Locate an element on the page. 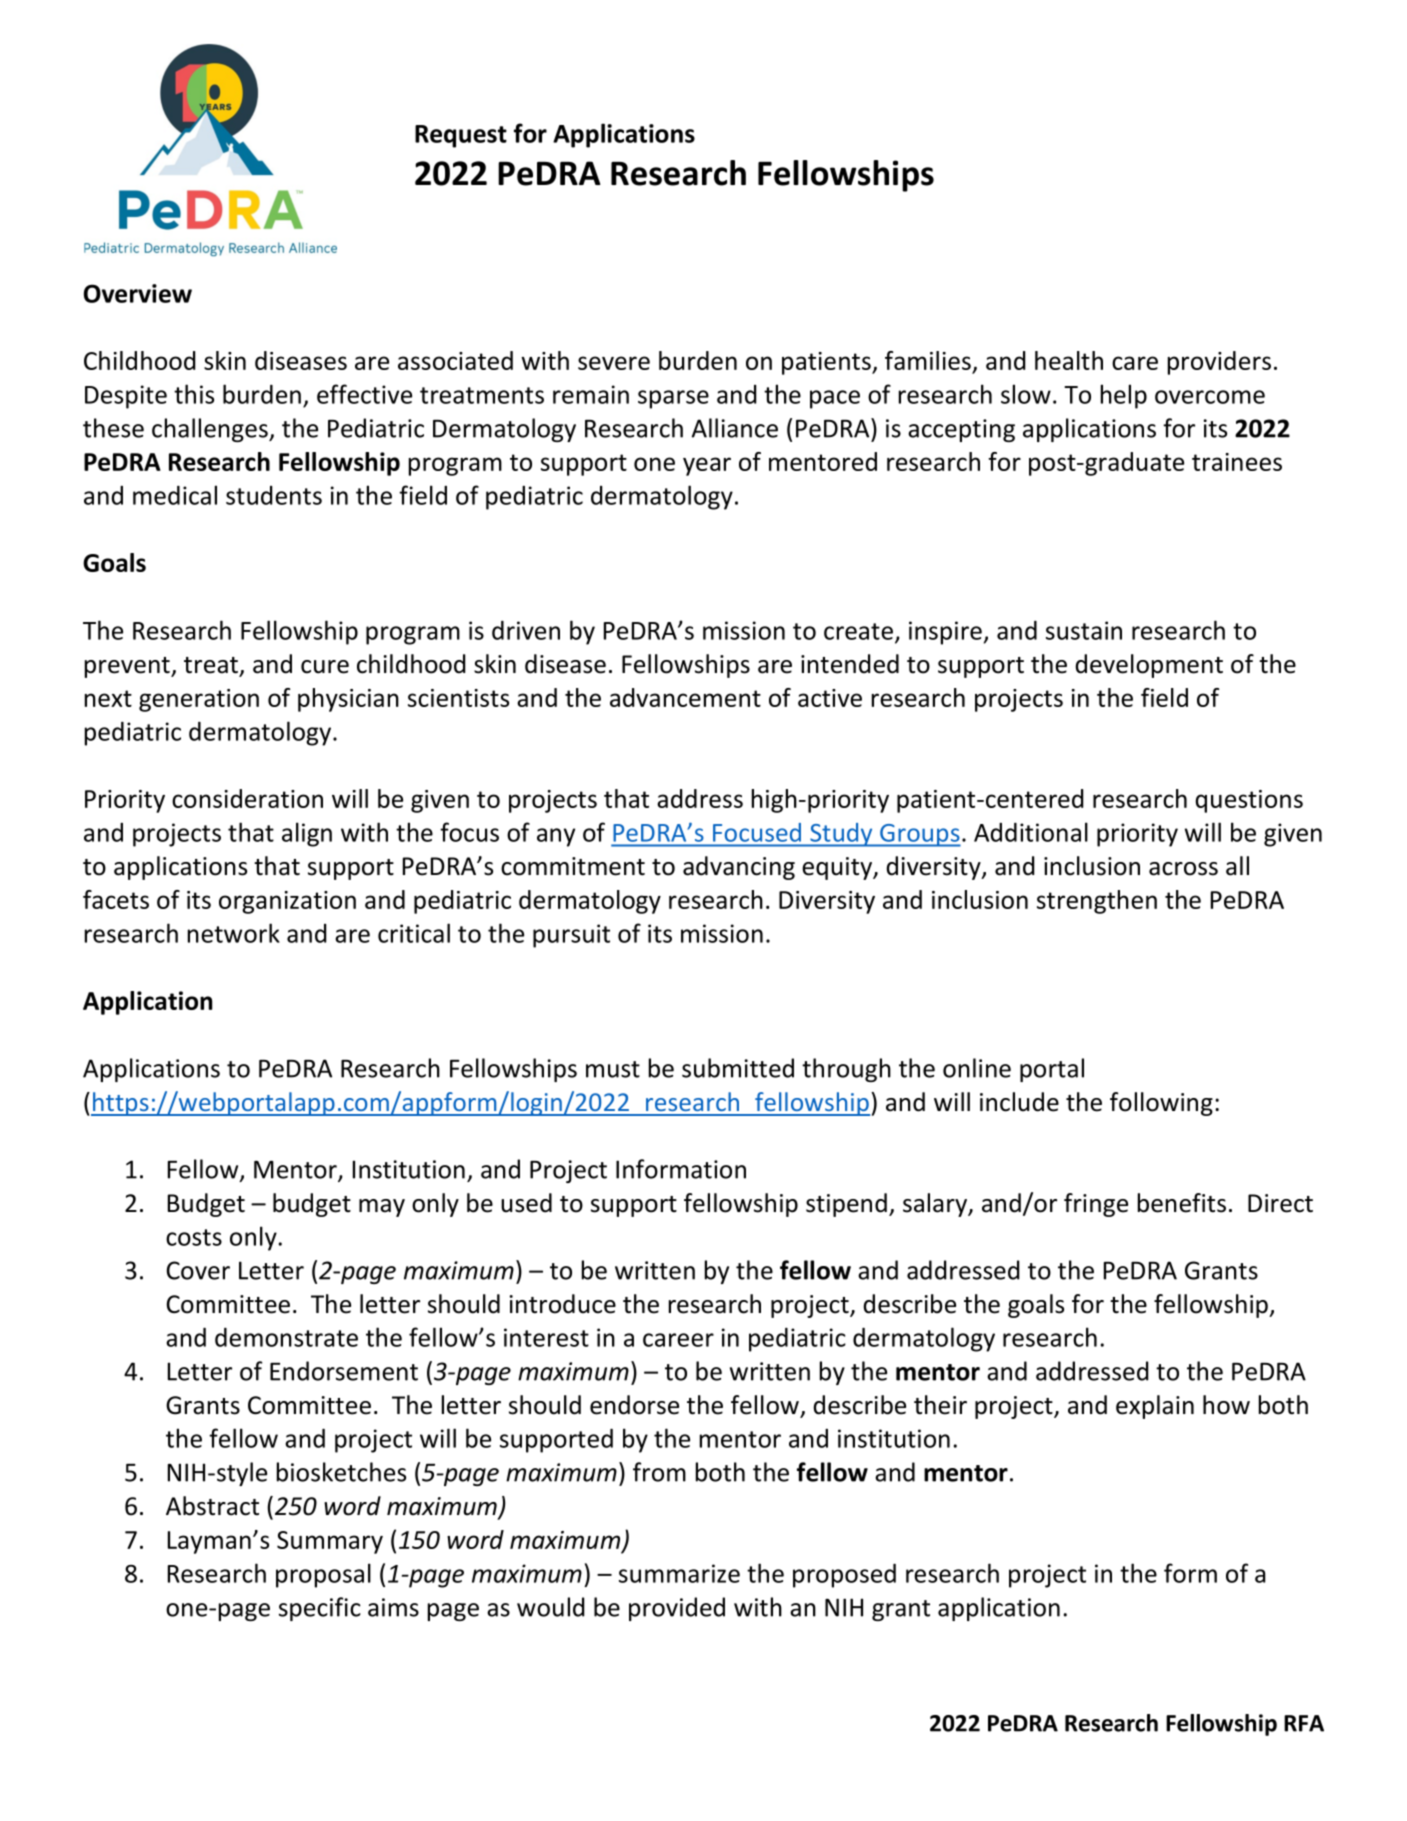 The height and width of the page is (1821, 1407). Overview is located at coordinates (138, 293).
